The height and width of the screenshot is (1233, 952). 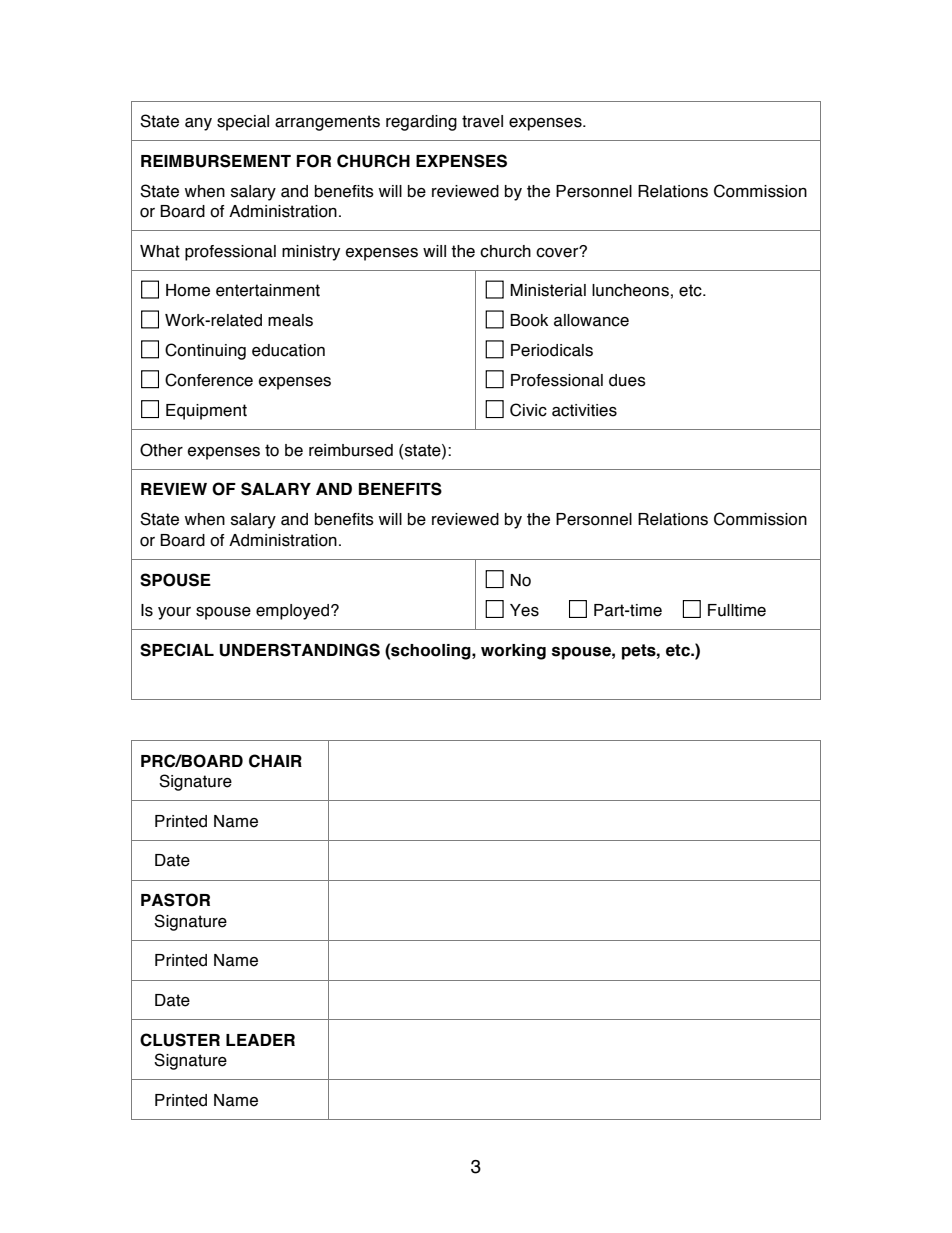 I want to click on Yes, so click(x=524, y=610).
